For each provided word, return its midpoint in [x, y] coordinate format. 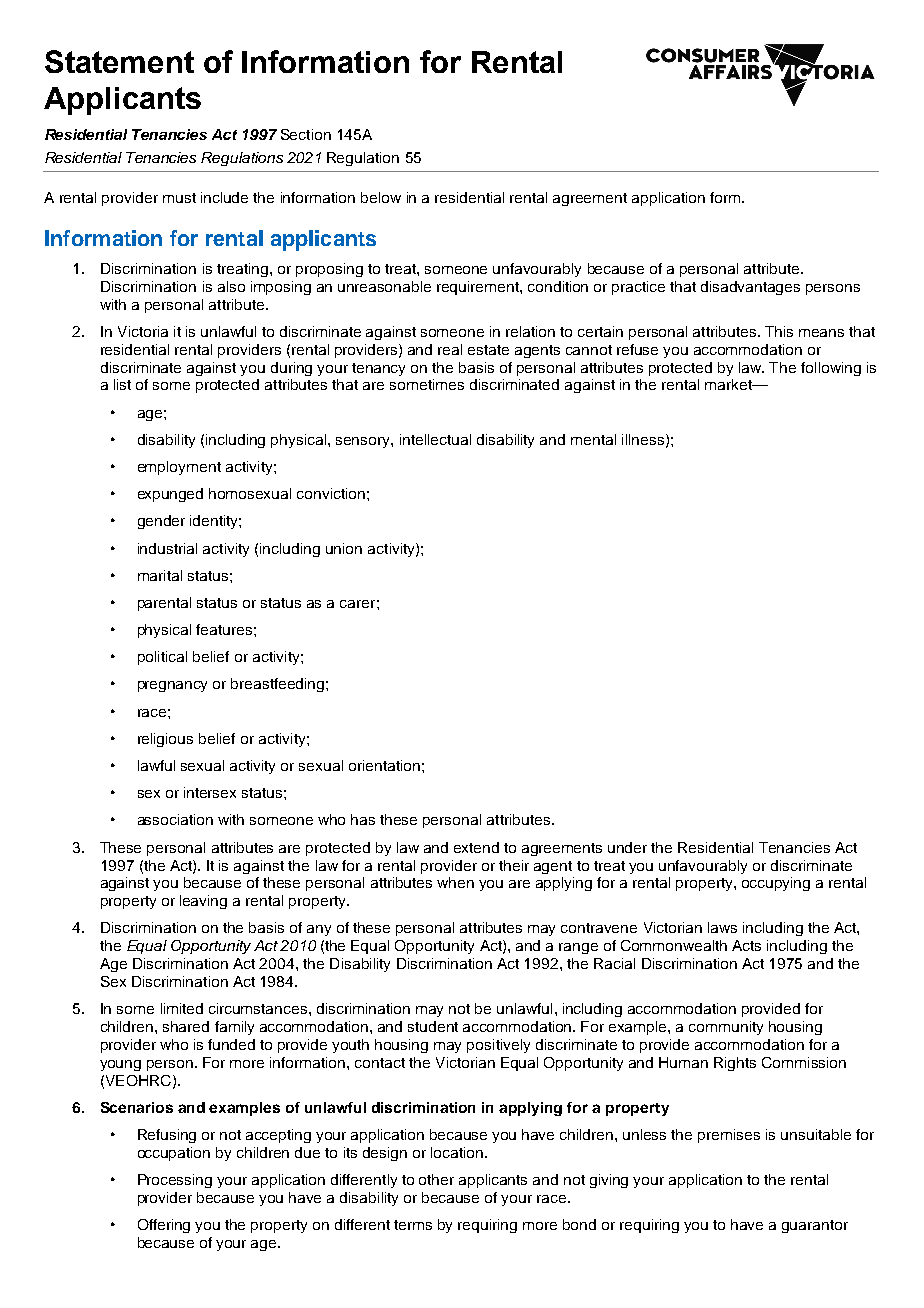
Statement [119, 61]
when [455, 882]
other [436, 1179]
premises [729, 1136]
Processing [175, 1181]
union [344, 548]
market [729, 384]
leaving [203, 902]
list [122, 384]
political [162, 658]
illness [644, 440]
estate [488, 350]
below [381, 197]
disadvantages [750, 288]
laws [722, 927]
